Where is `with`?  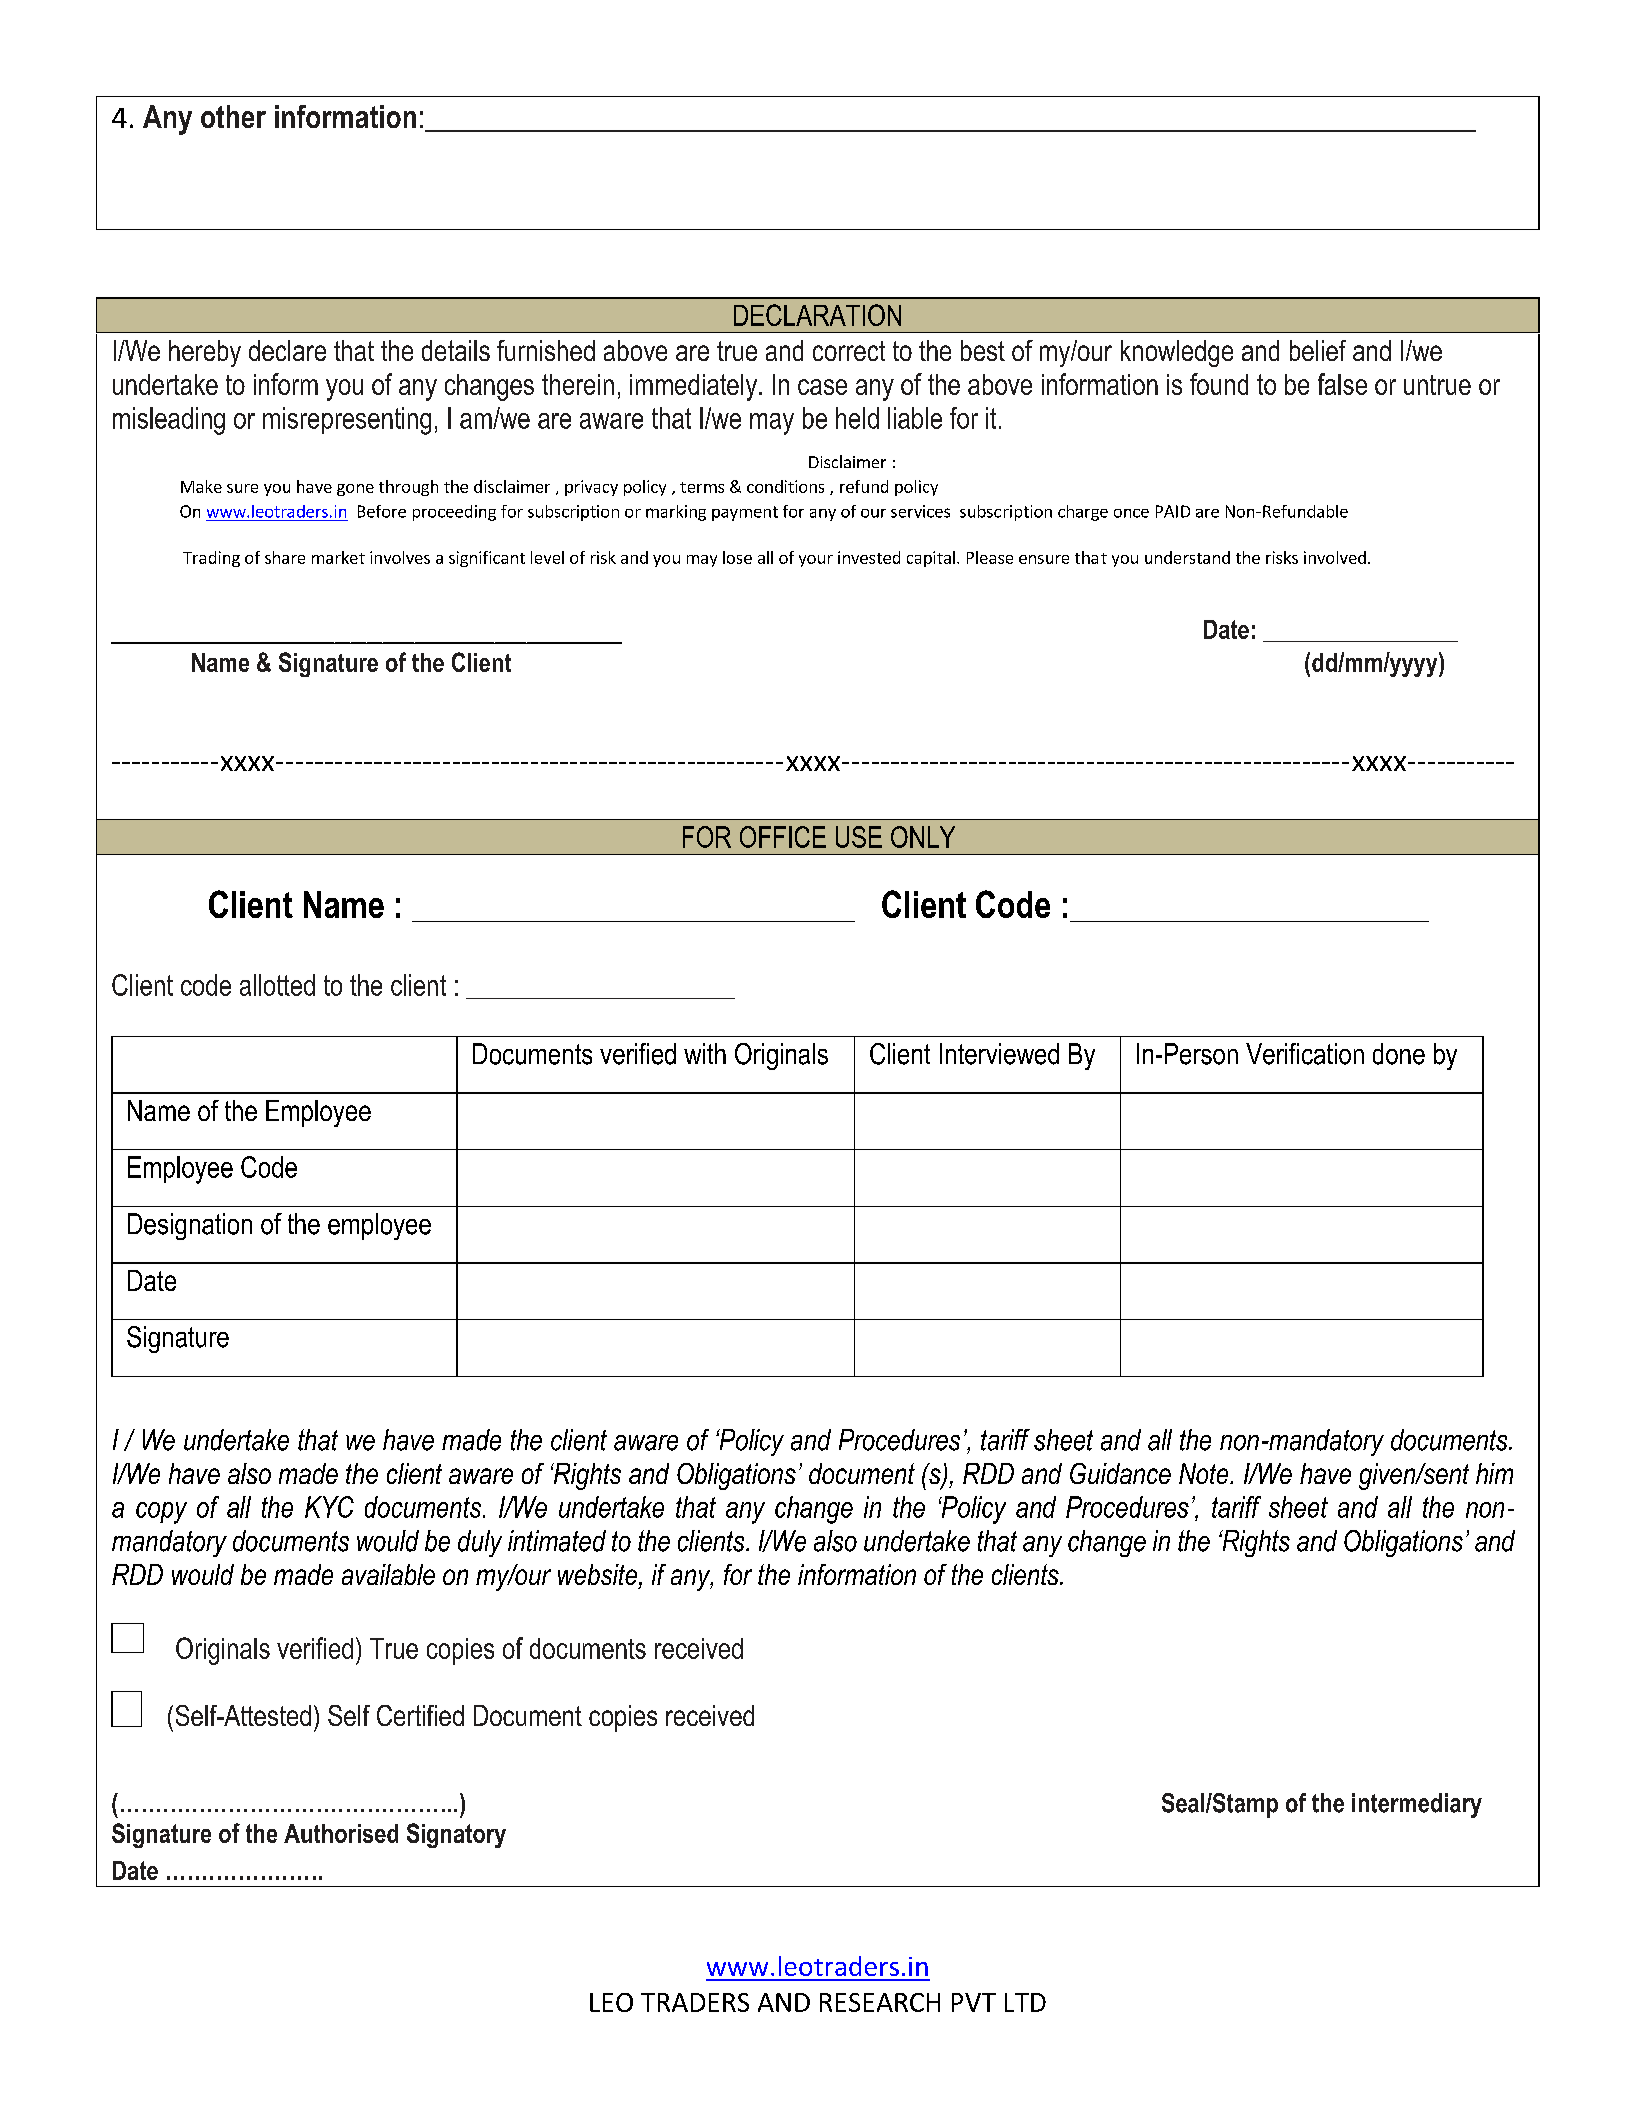
with is located at coordinates (705, 1053).
